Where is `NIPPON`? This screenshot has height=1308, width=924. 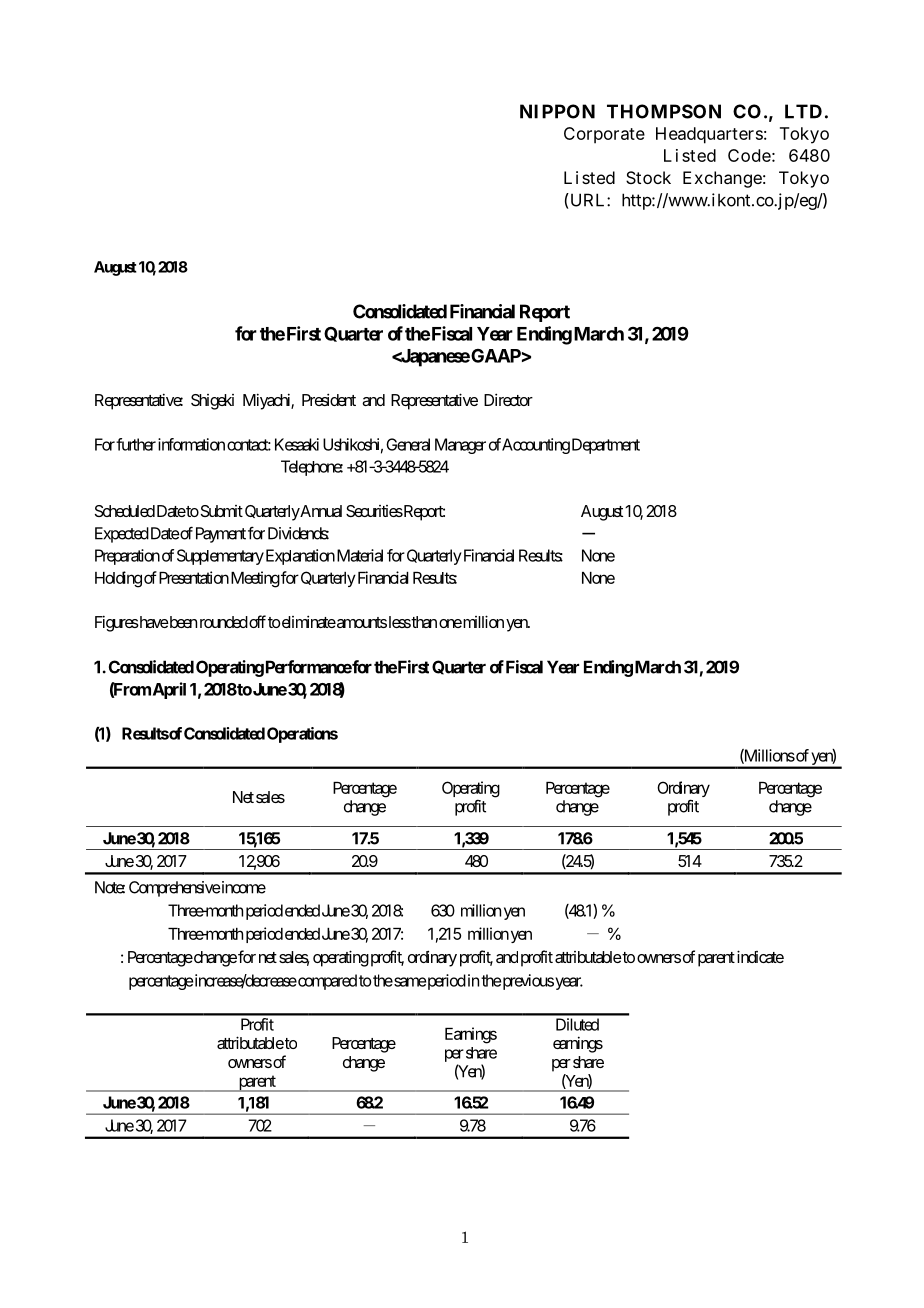
NIPPON is located at coordinates (557, 111).
